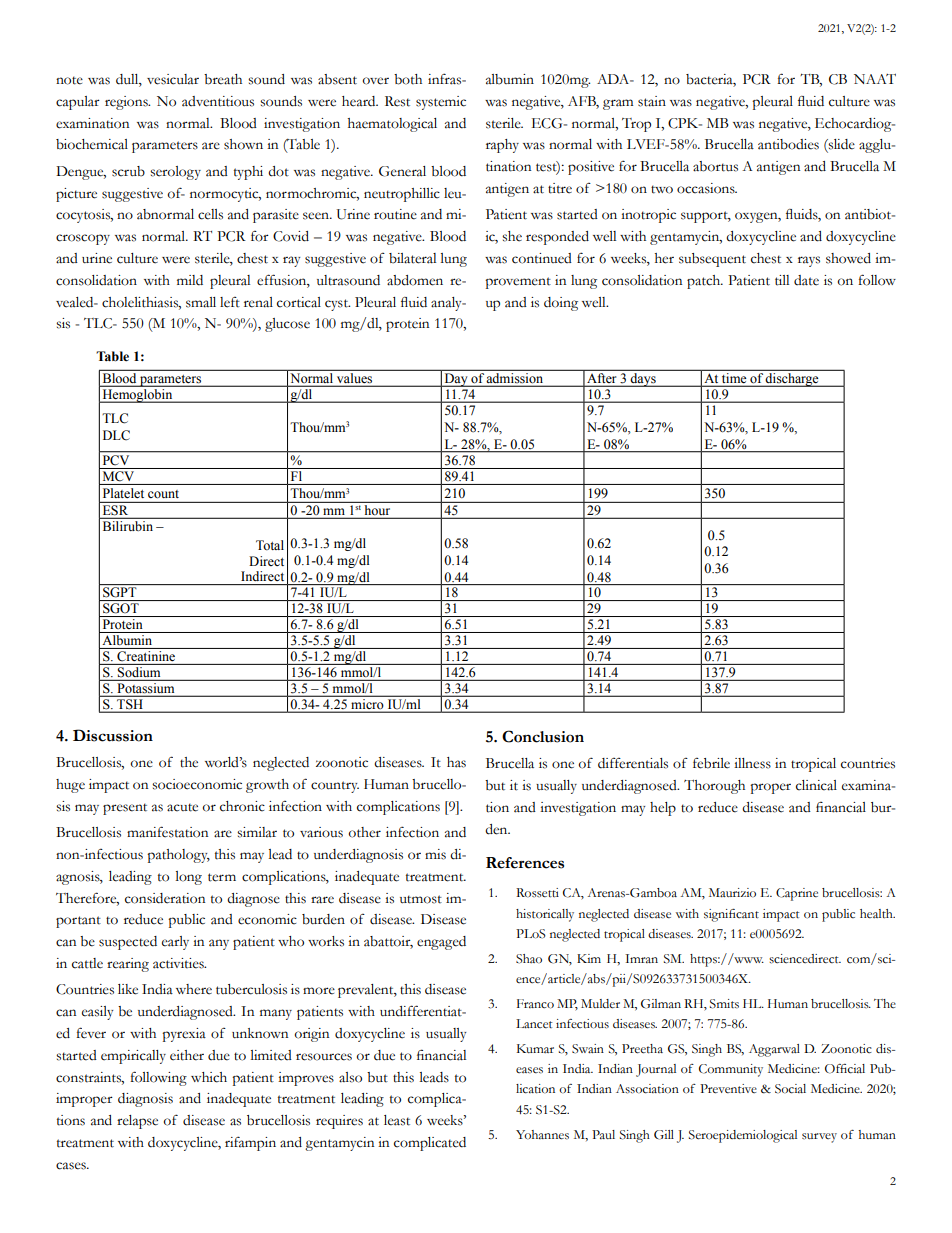  What do you see at coordinates (397, 1120) in the screenshot?
I see `least` at bounding box center [397, 1120].
